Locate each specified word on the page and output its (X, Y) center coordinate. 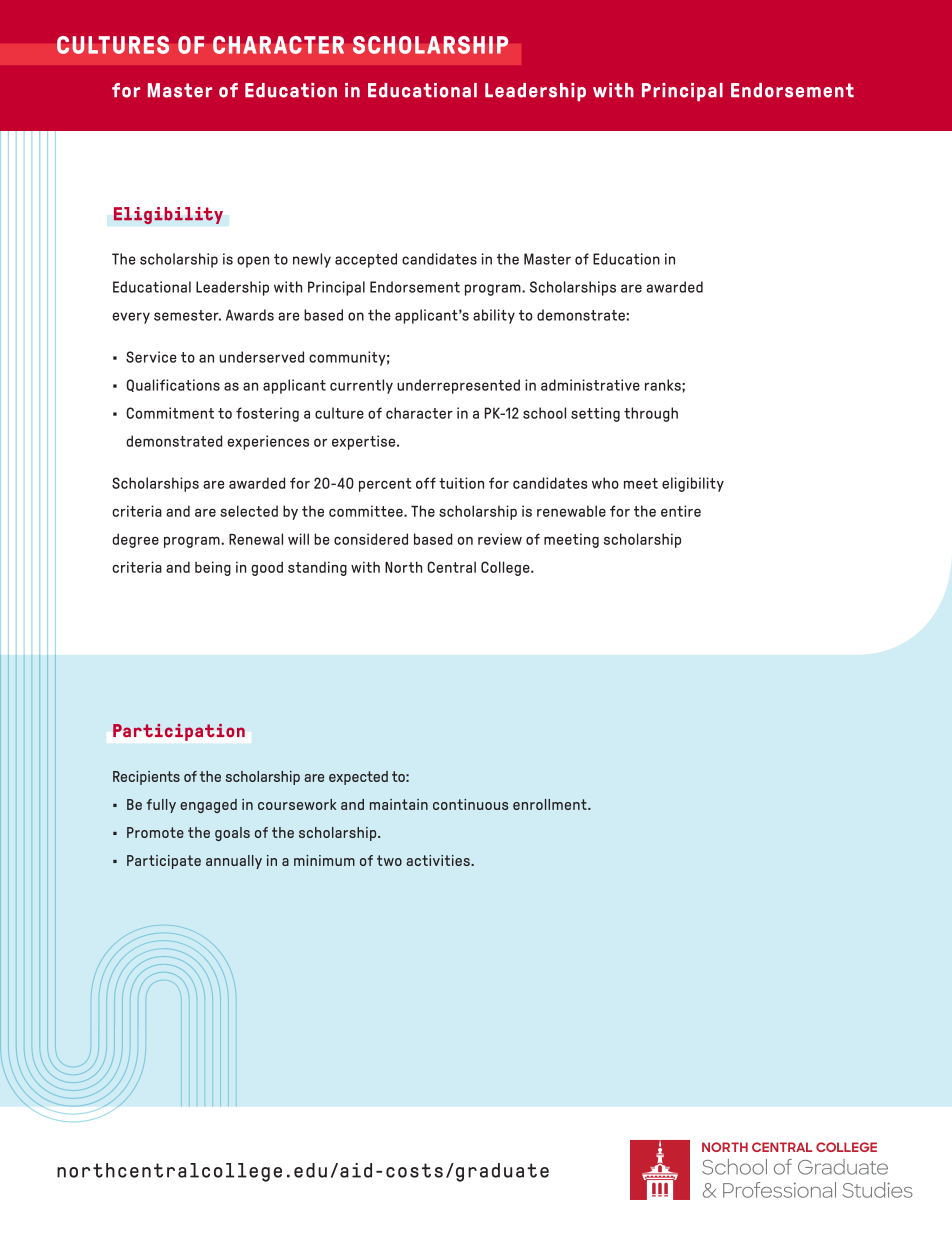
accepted (366, 260)
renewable (571, 511)
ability (494, 316)
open (253, 262)
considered (371, 539)
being (213, 568)
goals (232, 834)
